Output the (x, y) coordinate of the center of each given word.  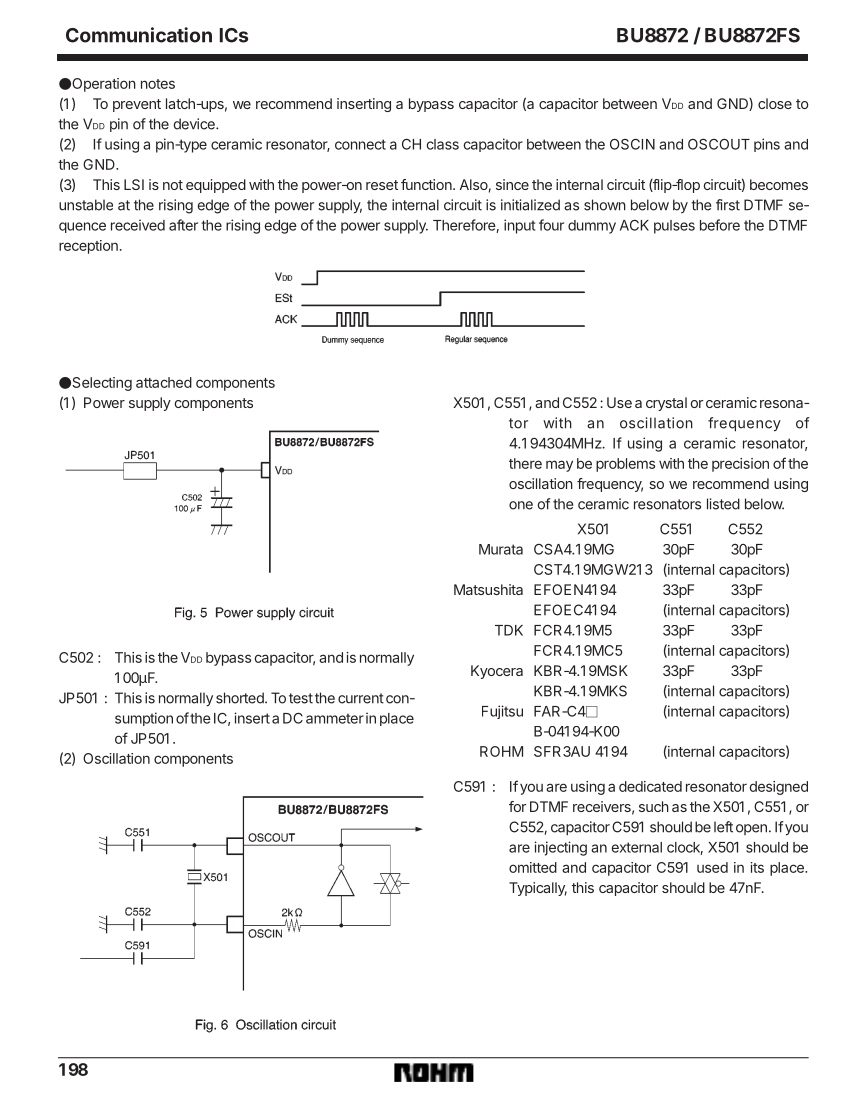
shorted (241, 698)
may (559, 466)
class (442, 144)
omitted (533, 867)
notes (158, 84)
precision (740, 465)
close (775, 103)
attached (164, 382)
